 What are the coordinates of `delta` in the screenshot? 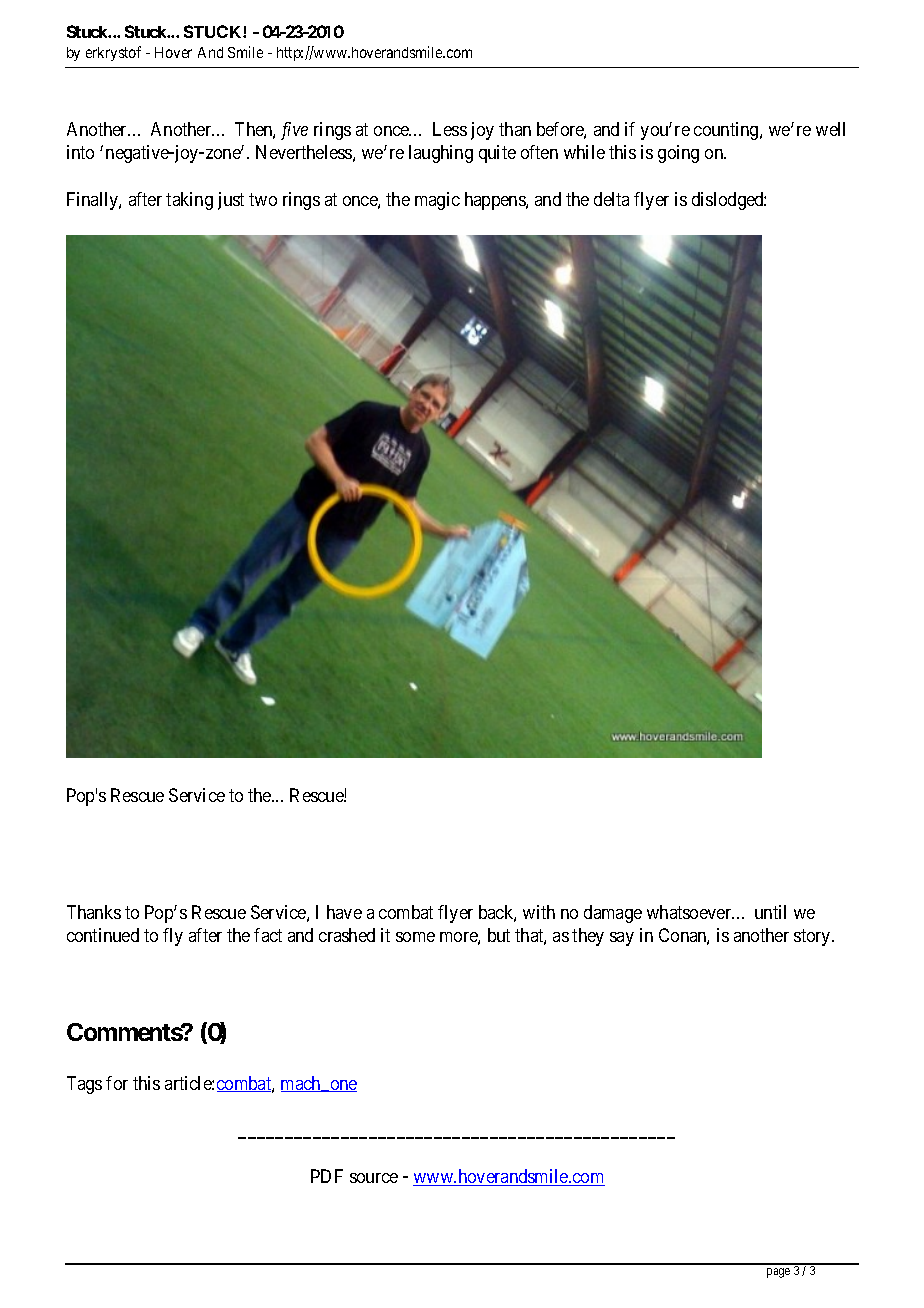 It's located at (611, 199).
